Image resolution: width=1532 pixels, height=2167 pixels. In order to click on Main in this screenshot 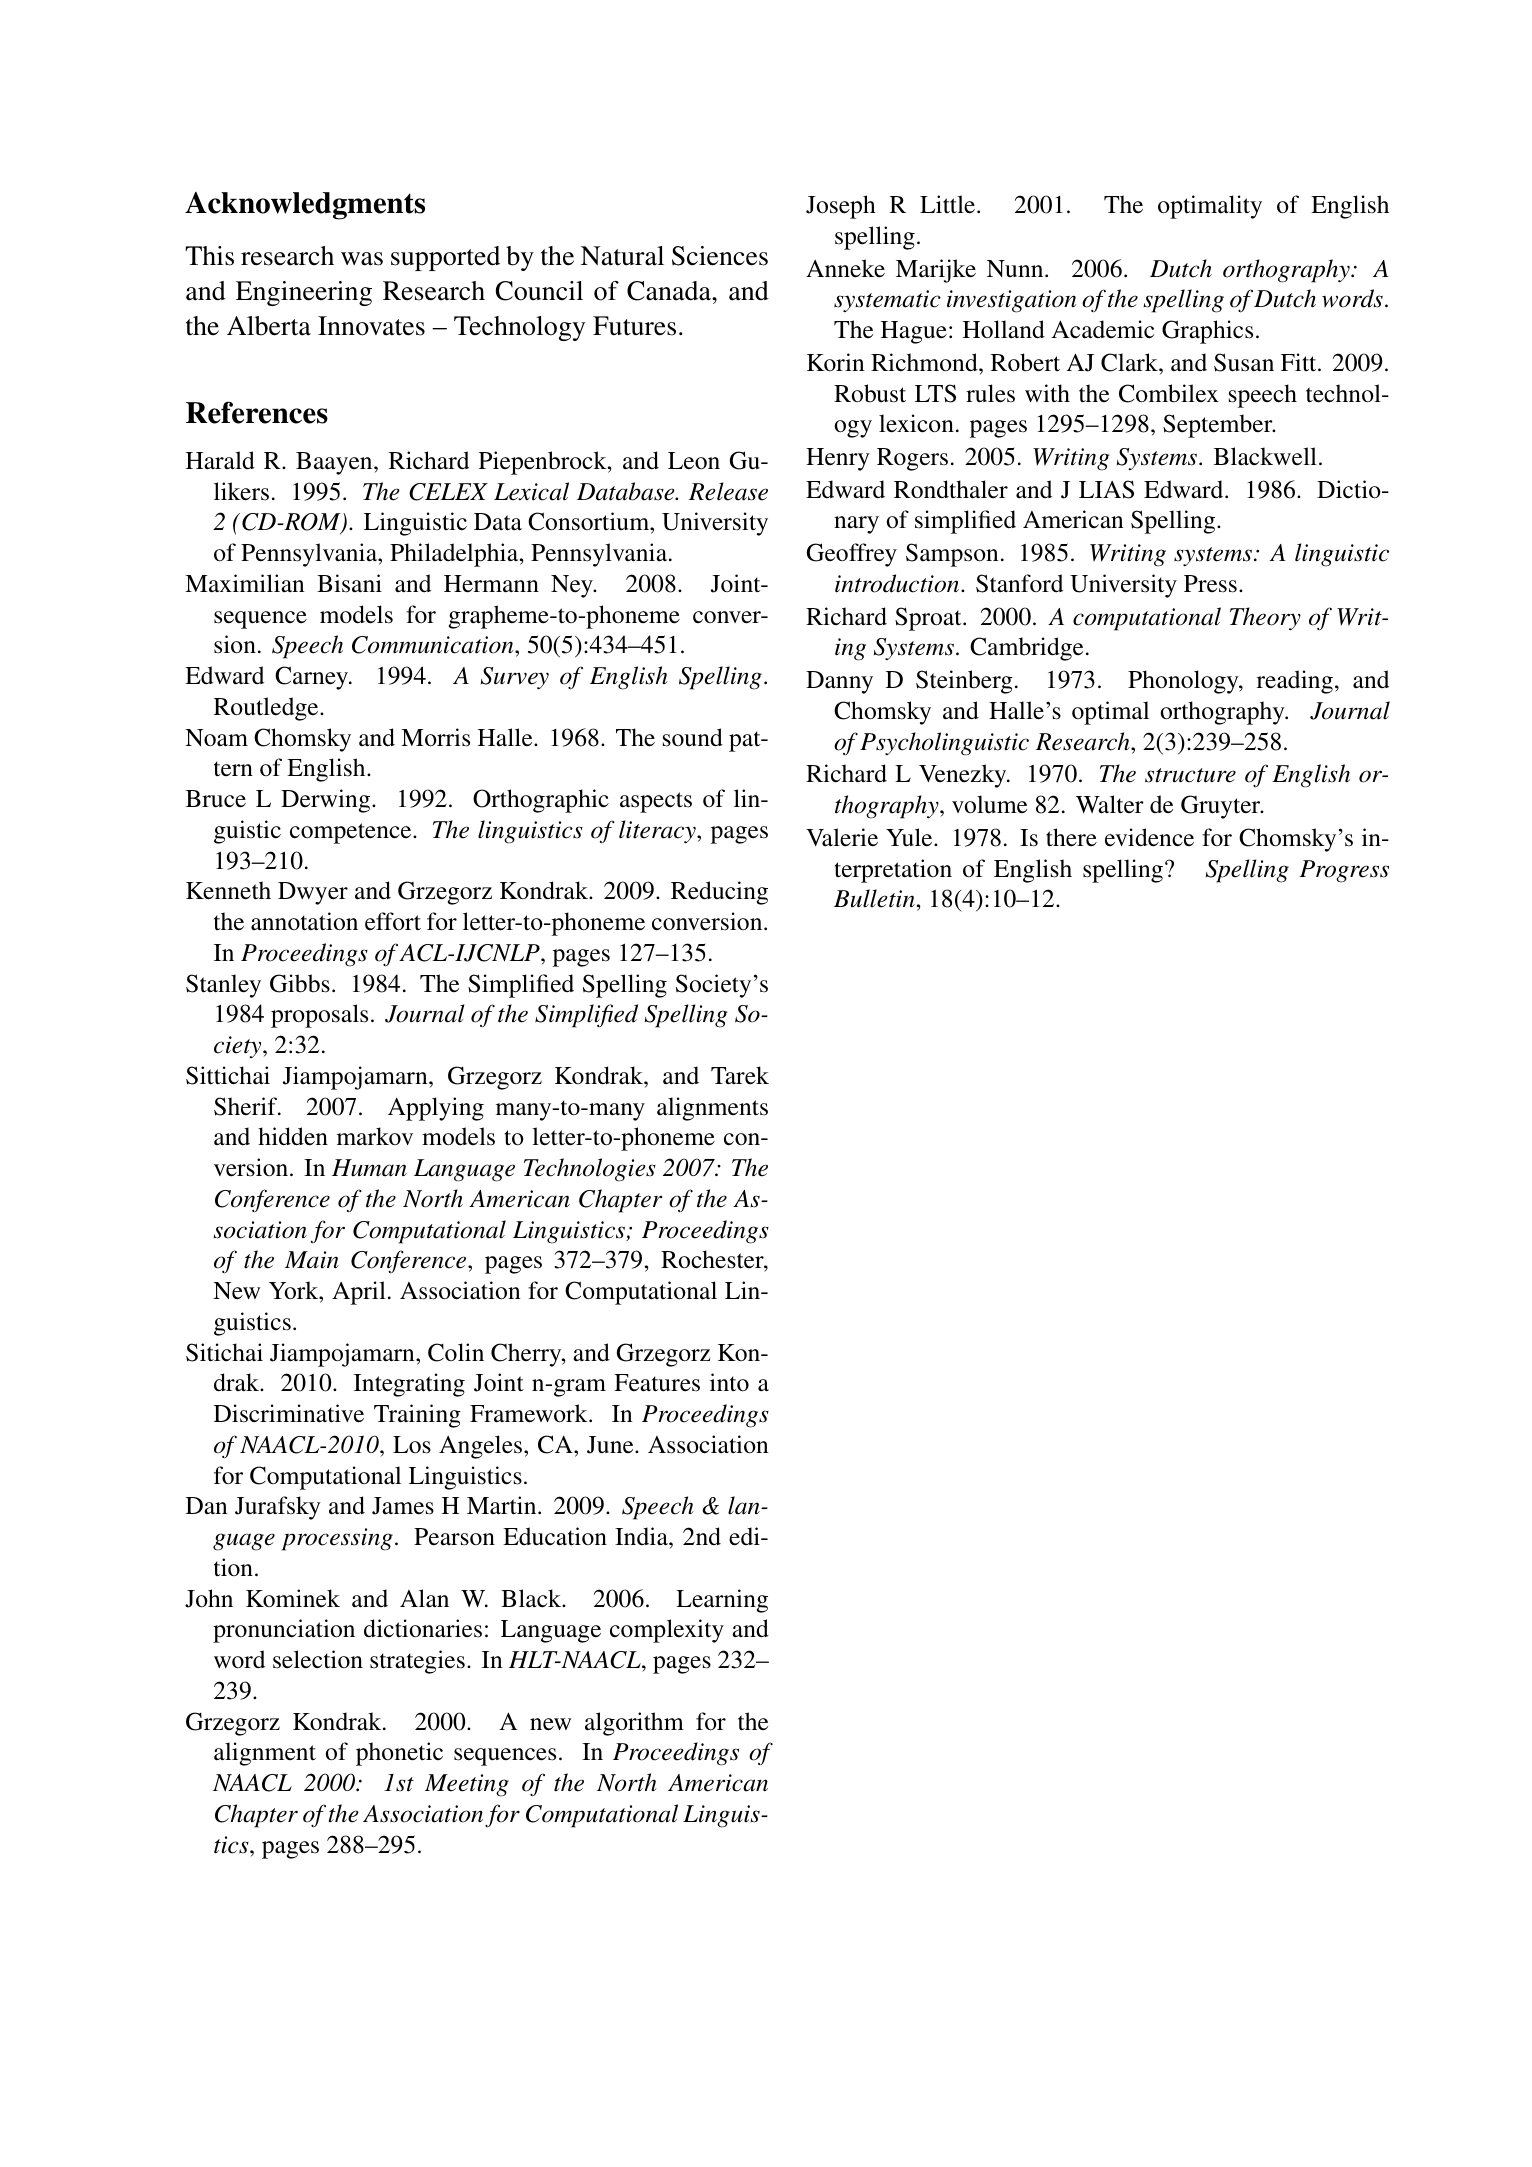, I will do `click(312, 1260)`.
